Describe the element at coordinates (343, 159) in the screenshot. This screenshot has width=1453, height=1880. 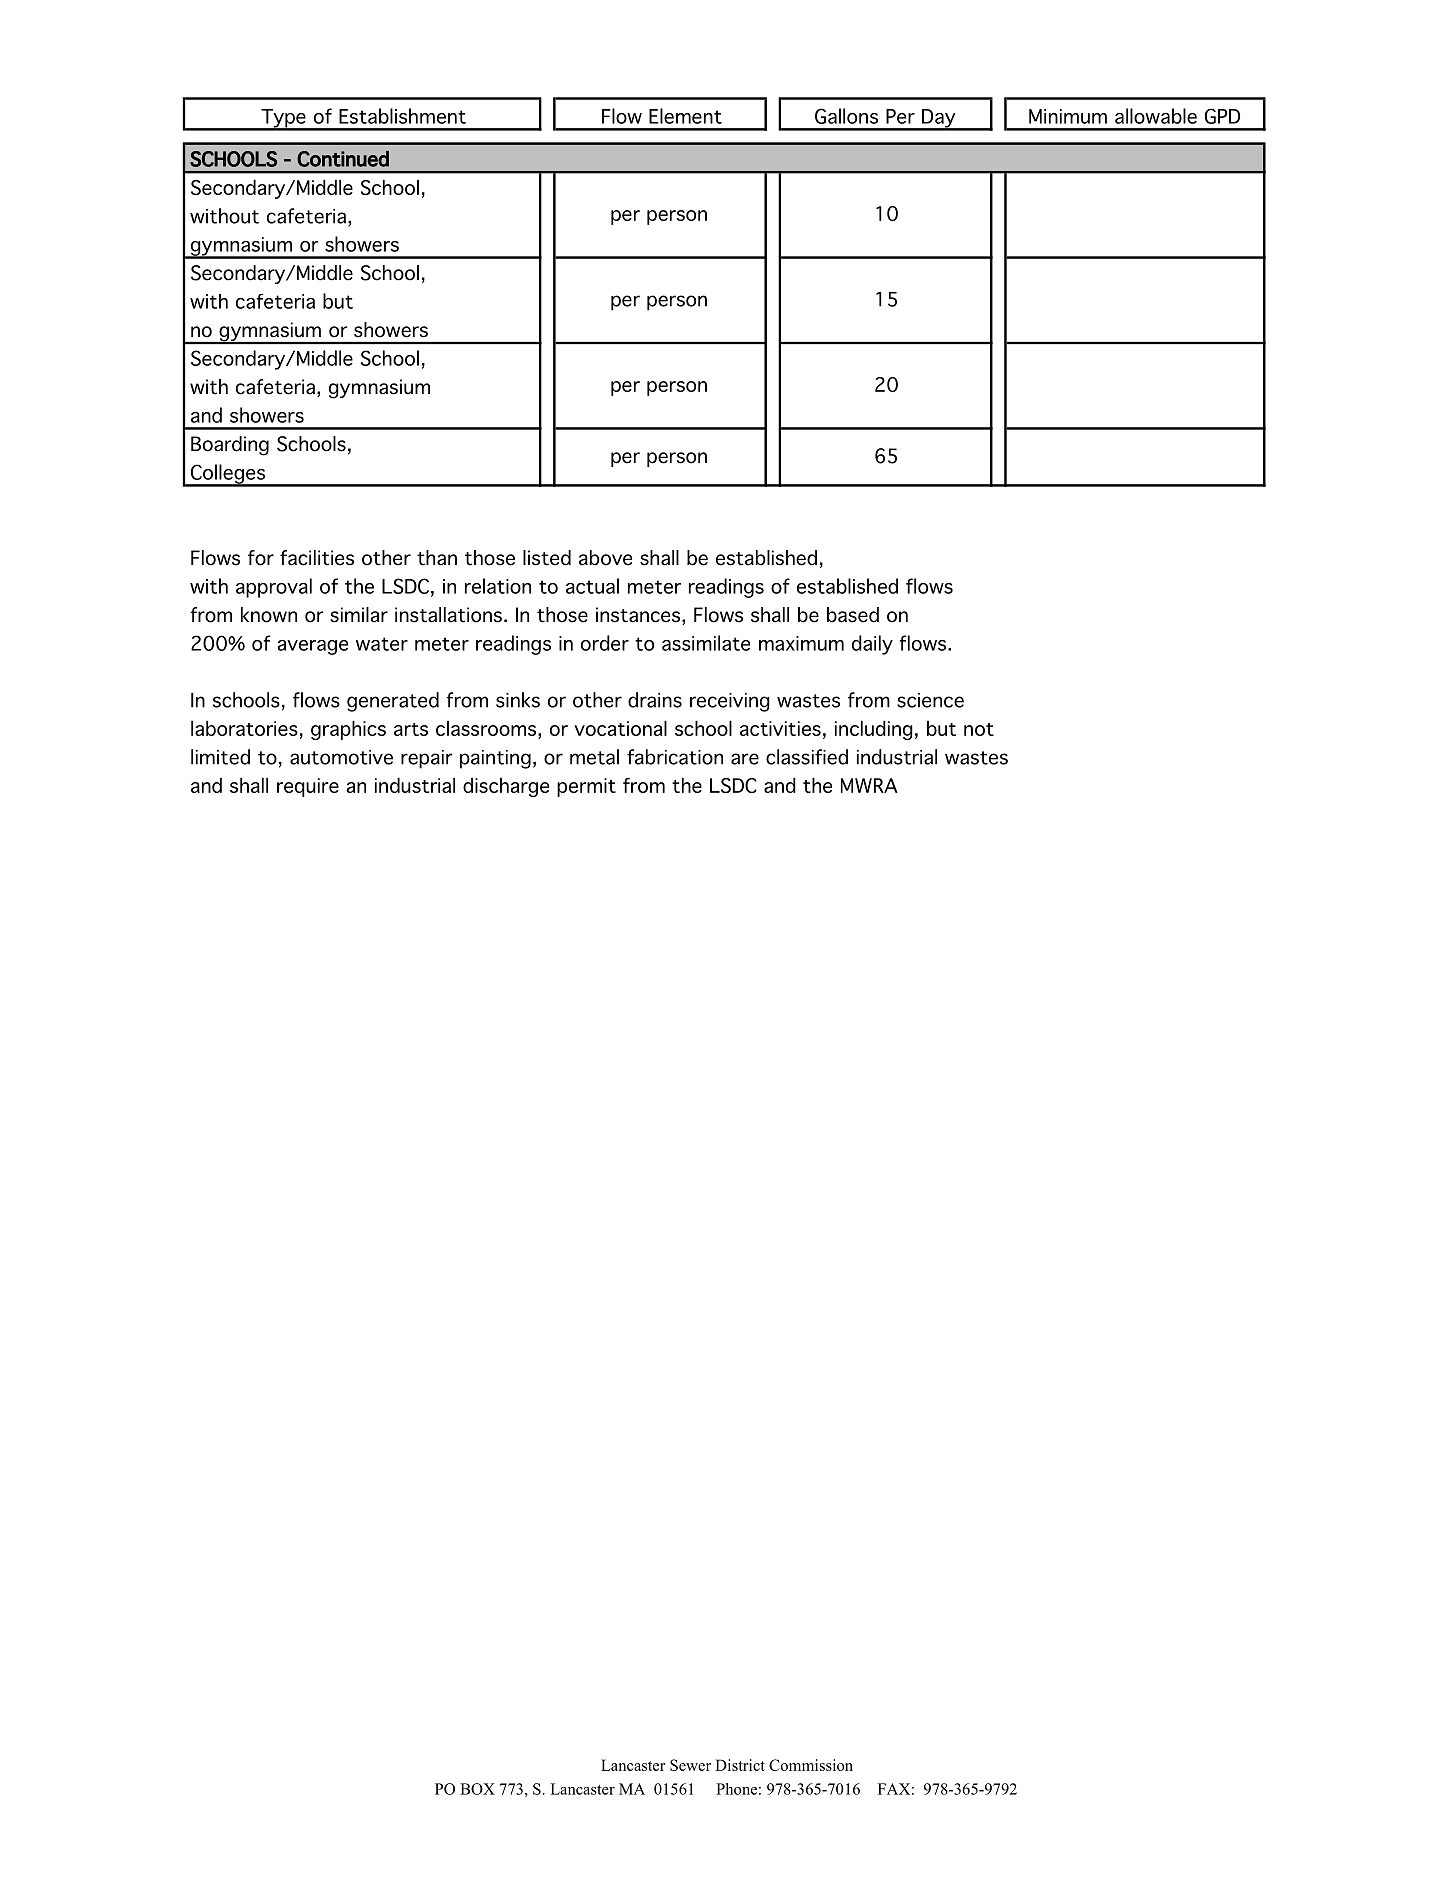
I see `Continued` at that location.
